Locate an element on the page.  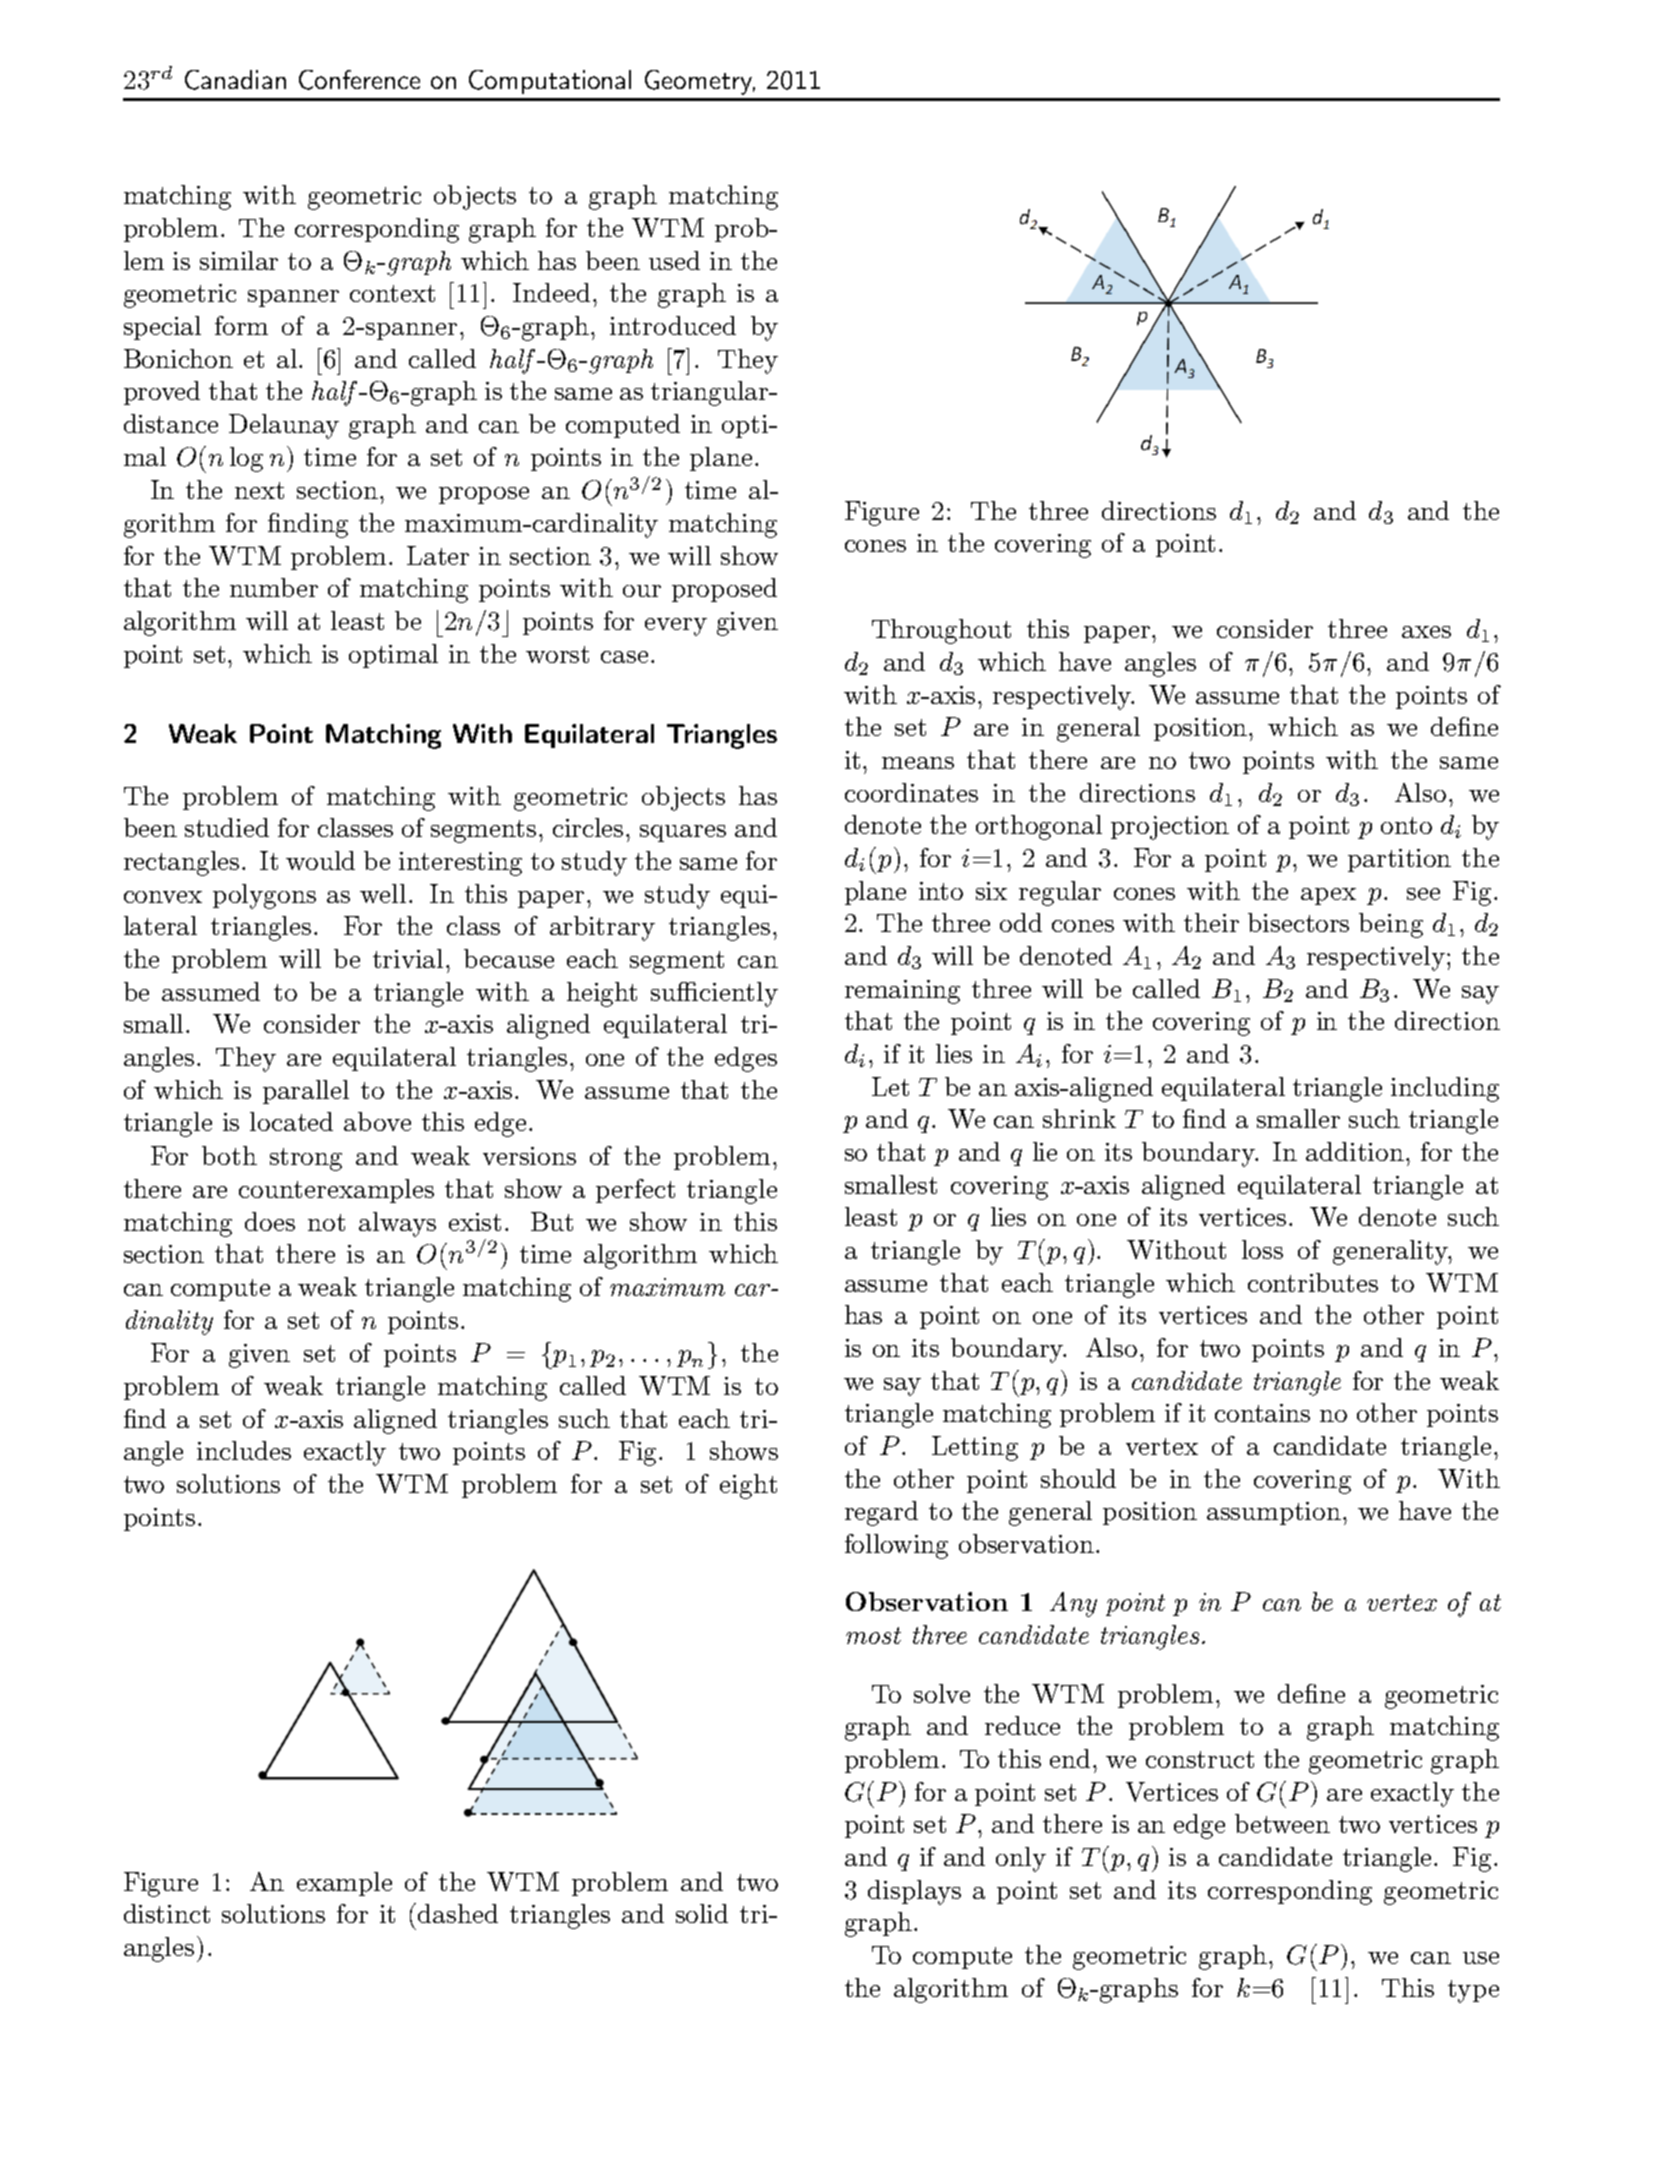
apex is located at coordinates (1328, 896).
